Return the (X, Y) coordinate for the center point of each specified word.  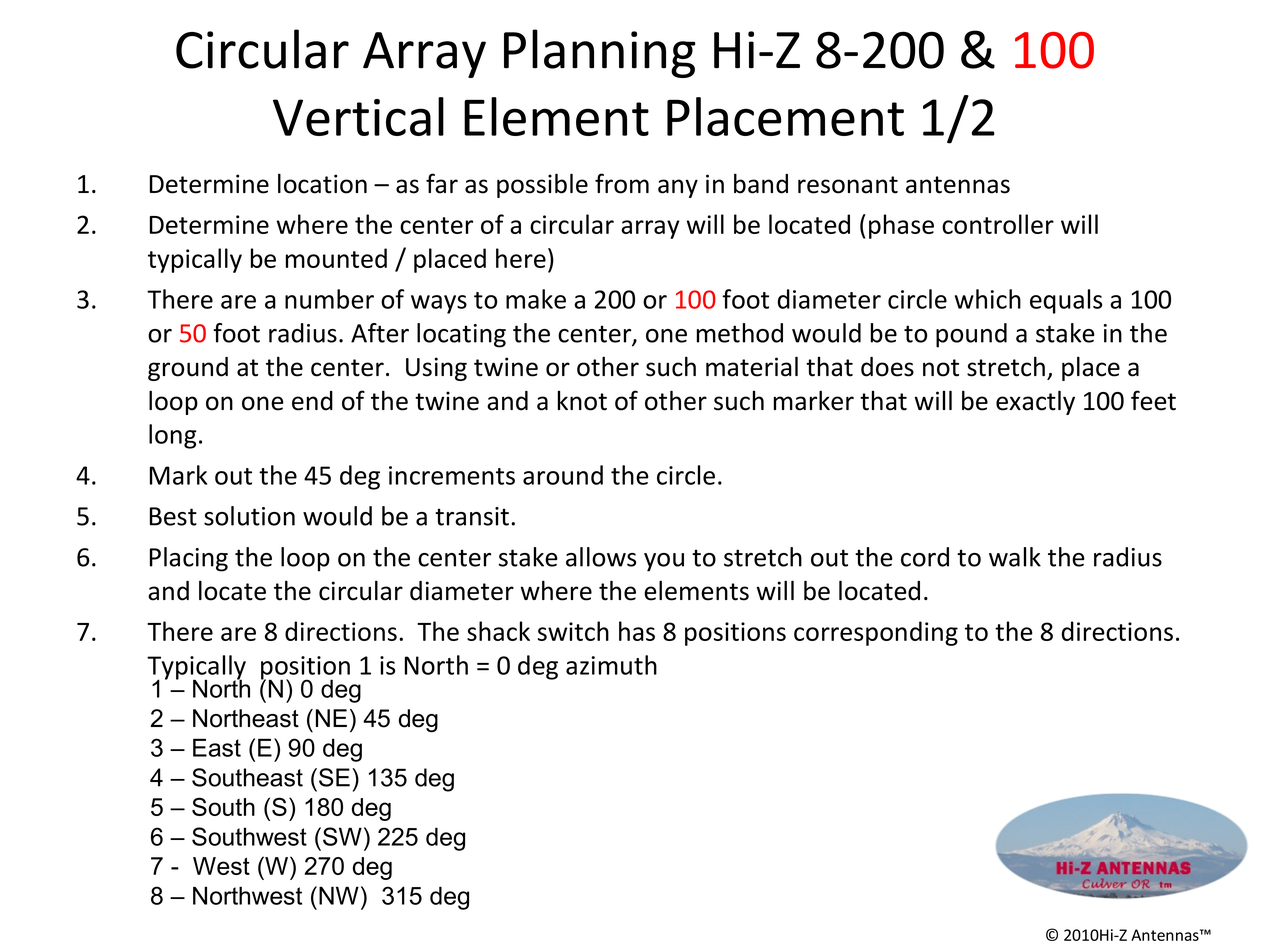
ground (188, 369)
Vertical (358, 116)
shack (498, 631)
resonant (848, 185)
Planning (600, 53)
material (752, 366)
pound (971, 335)
